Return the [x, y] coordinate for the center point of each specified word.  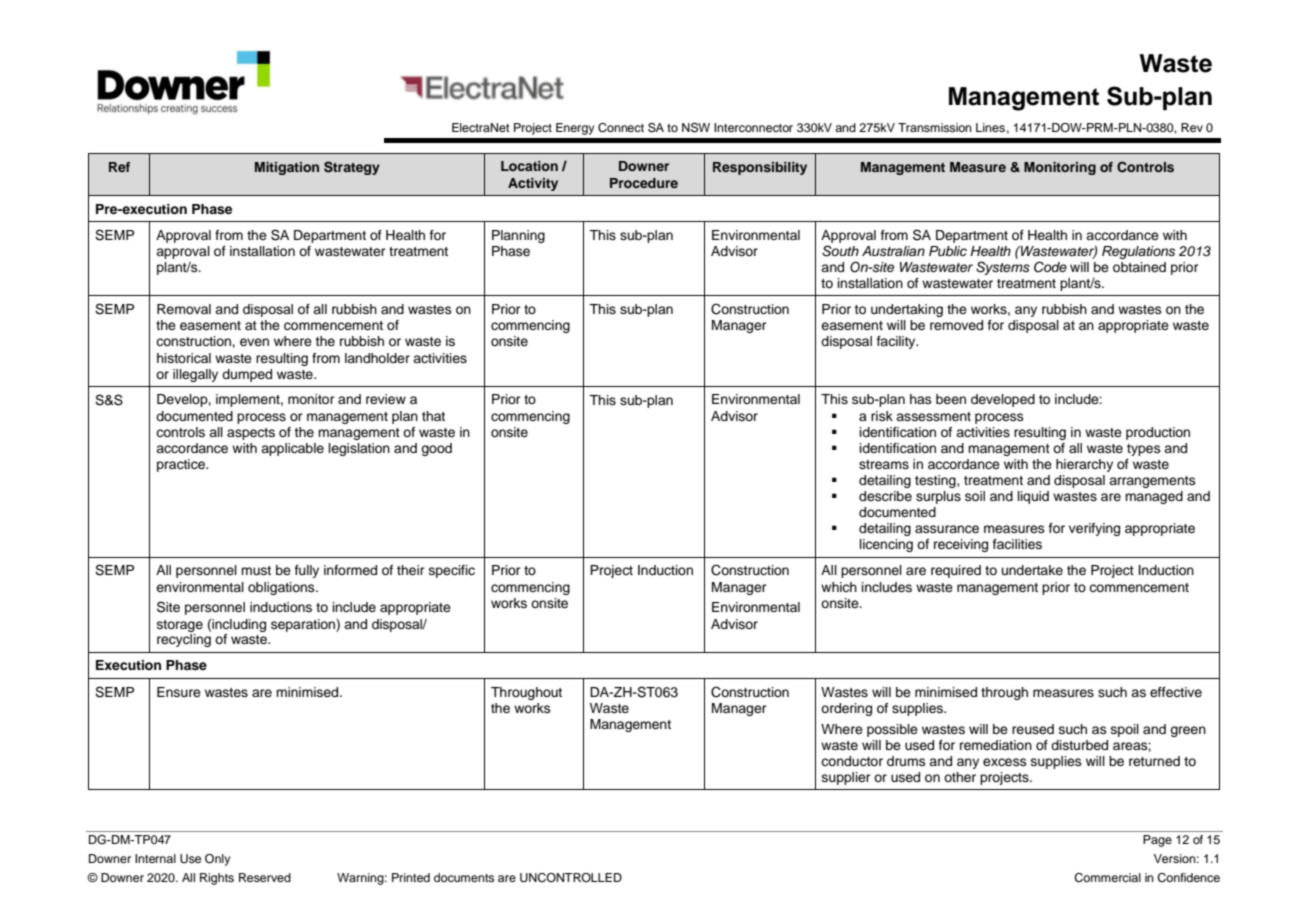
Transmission [935, 127]
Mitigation [287, 168]
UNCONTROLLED [571, 878]
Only [218, 860]
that [433, 416]
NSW [696, 128]
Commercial [1107, 878]
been [951, 399]
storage [180, 626]
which [839, 587]
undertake [1032, 570]
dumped [247, 375]
